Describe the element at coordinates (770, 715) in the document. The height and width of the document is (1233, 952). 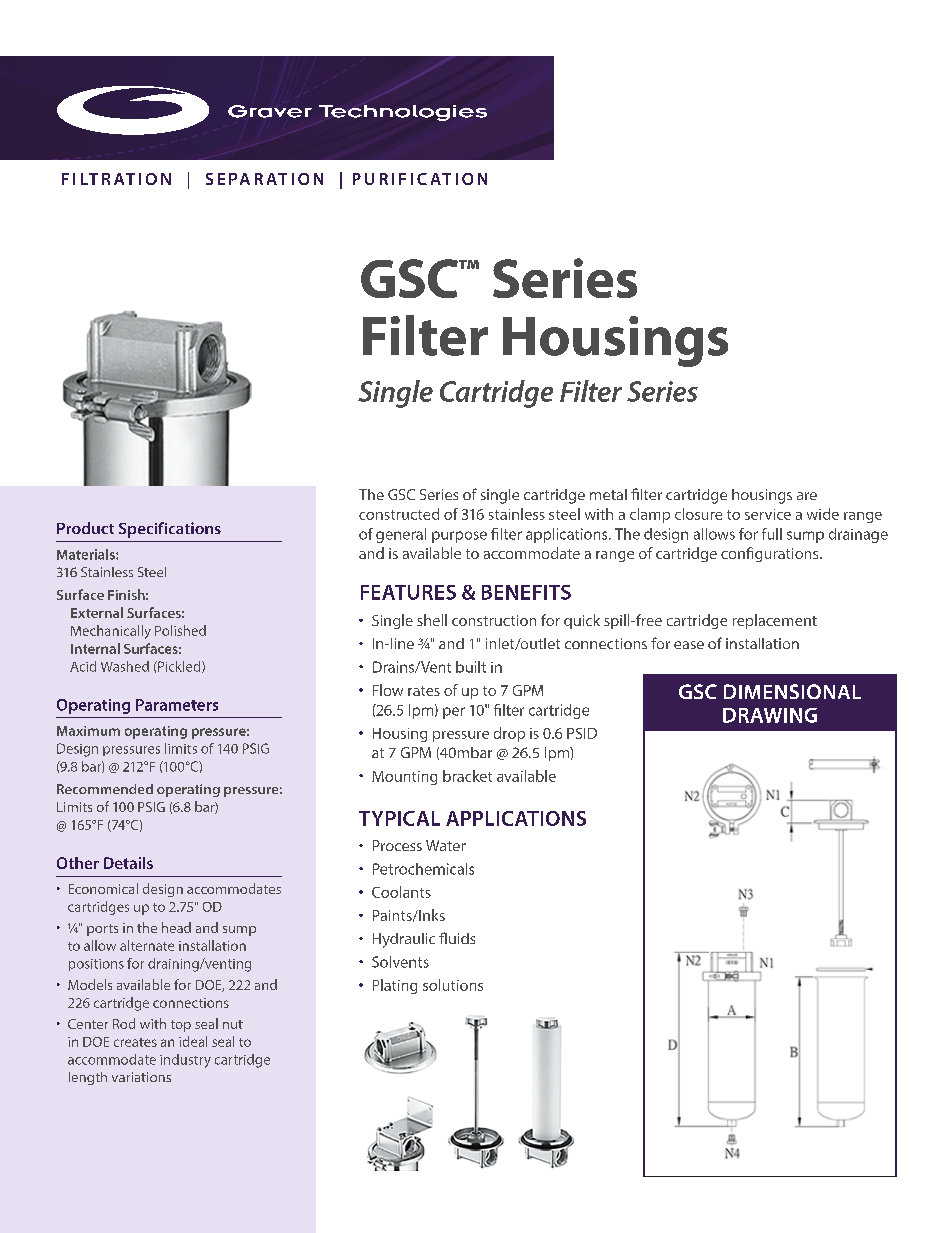
I see `DRAWING` at that location.
